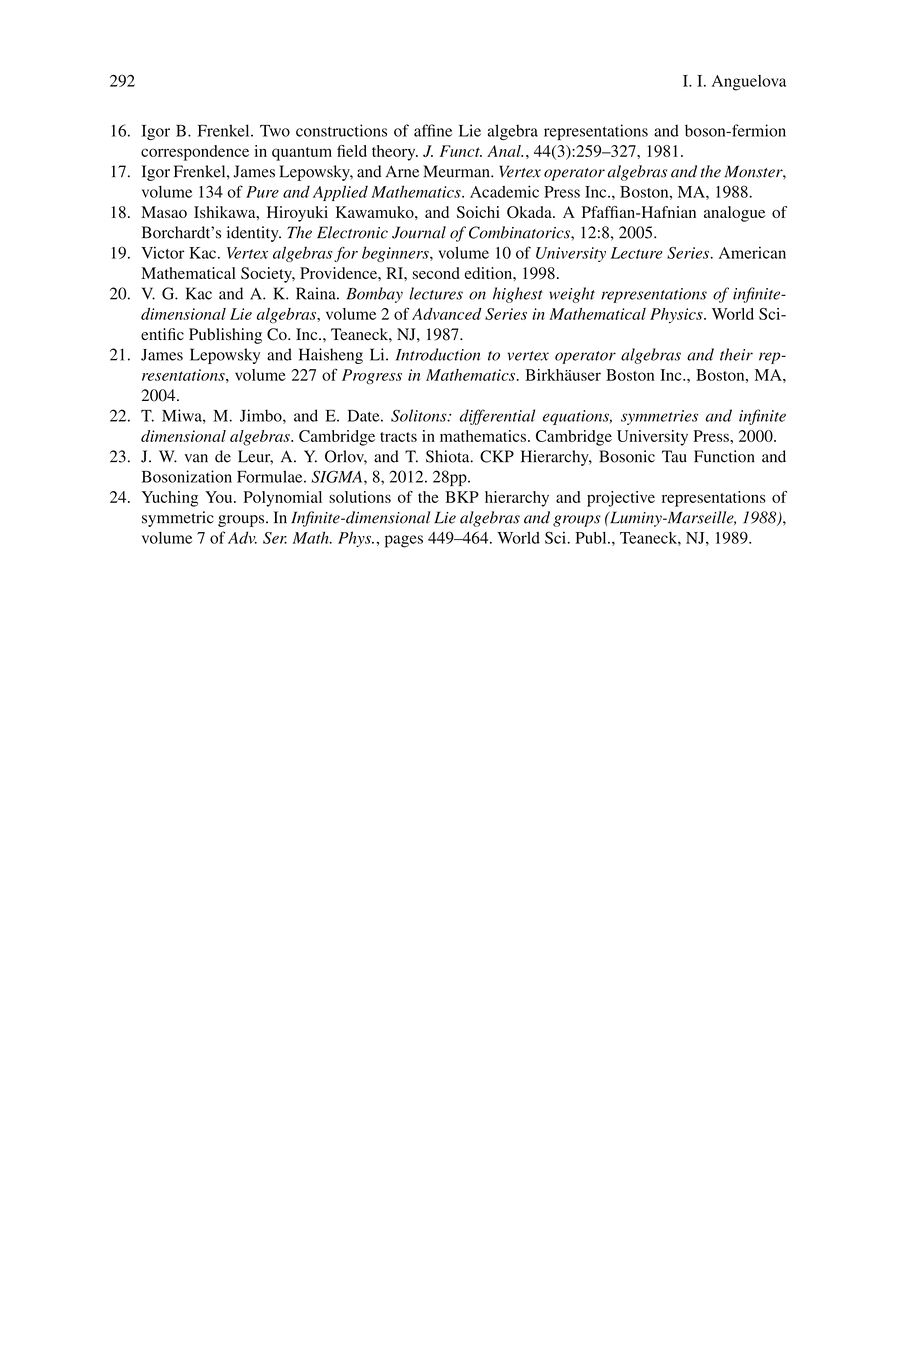 Image resolution: width=897 pixels, height=1361 pixels. What do you see at coordinates (436, 273) in the screenshot?
I see `second` at bounding box center [436, 273].
